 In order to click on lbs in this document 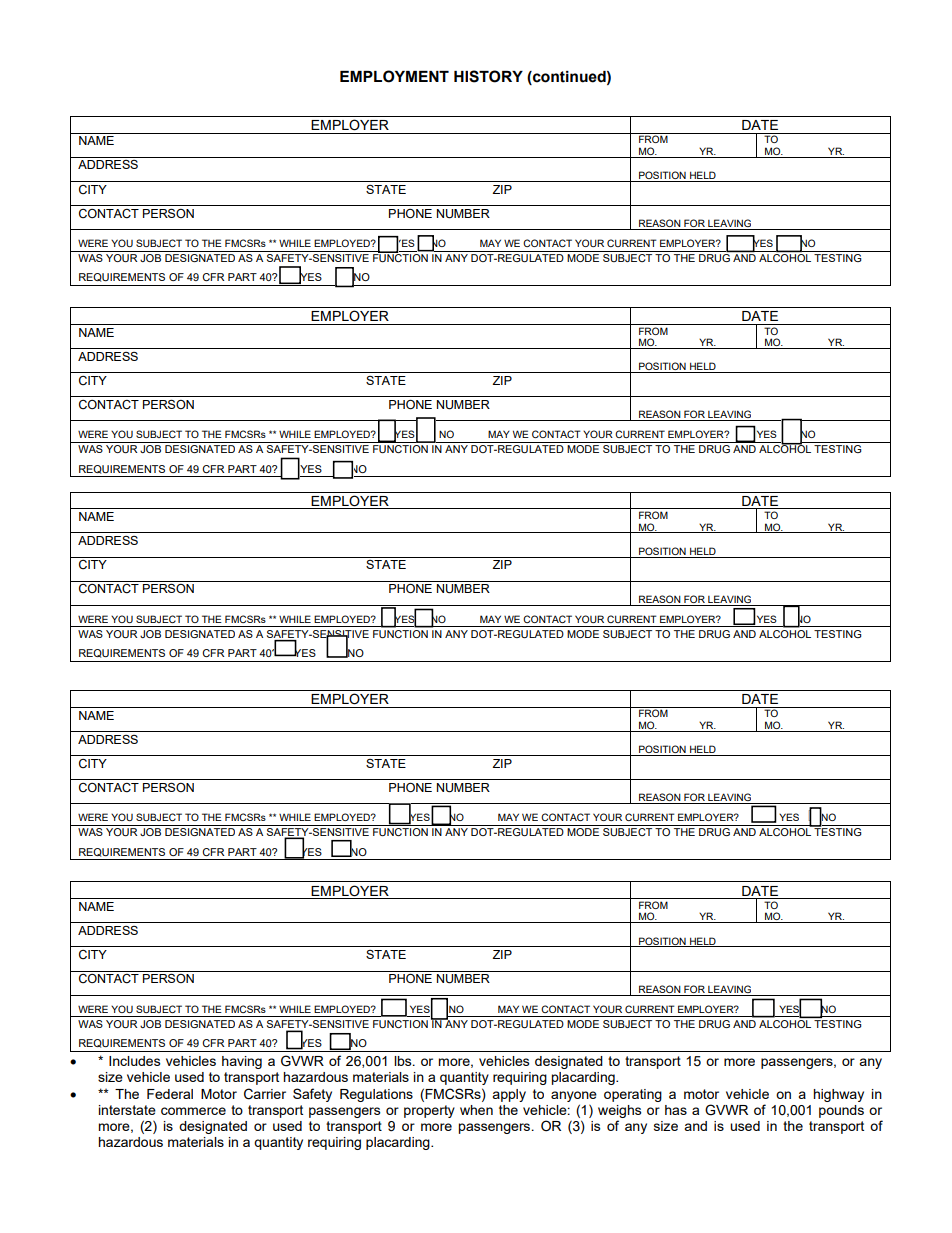, I will do `click(404, 1061)`.
